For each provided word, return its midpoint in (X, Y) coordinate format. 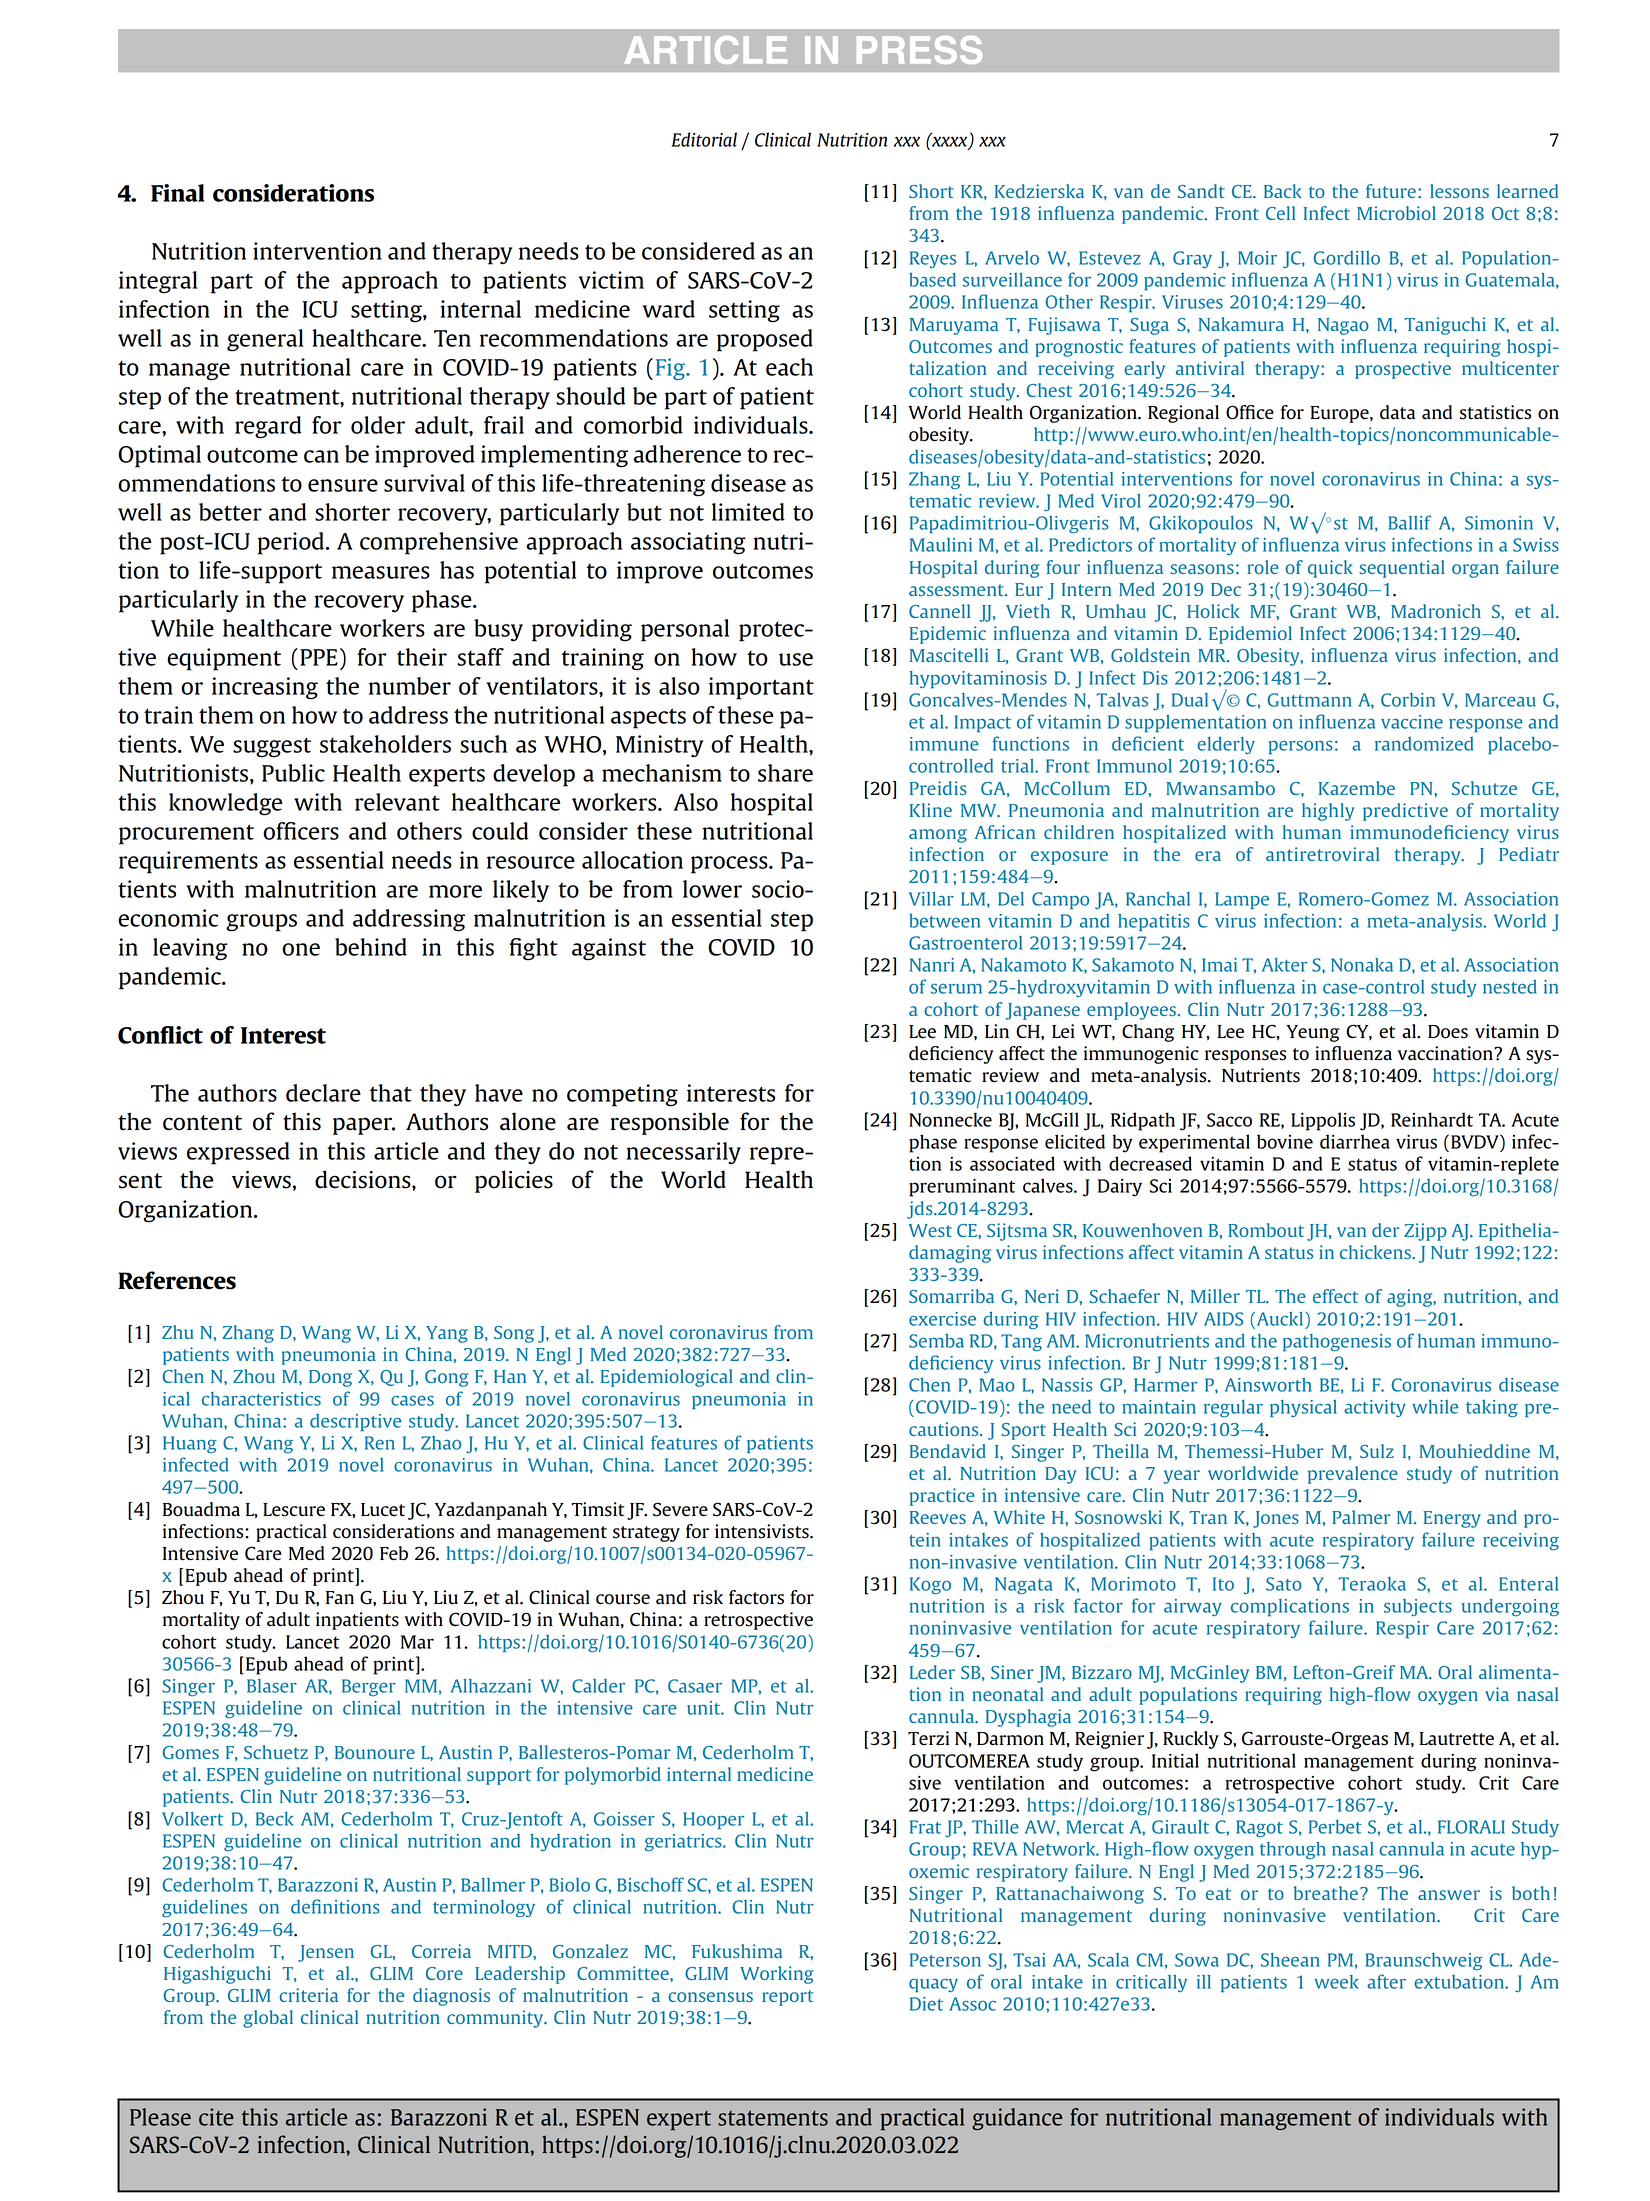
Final (178, 193)
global (268, 2019)
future (1391, 191)
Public (293, 773)
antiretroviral (1322, 854)
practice (942, 1497)
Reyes (933, 259)
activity (1375, 1408)
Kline (931, 810)
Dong (330, 1378)
